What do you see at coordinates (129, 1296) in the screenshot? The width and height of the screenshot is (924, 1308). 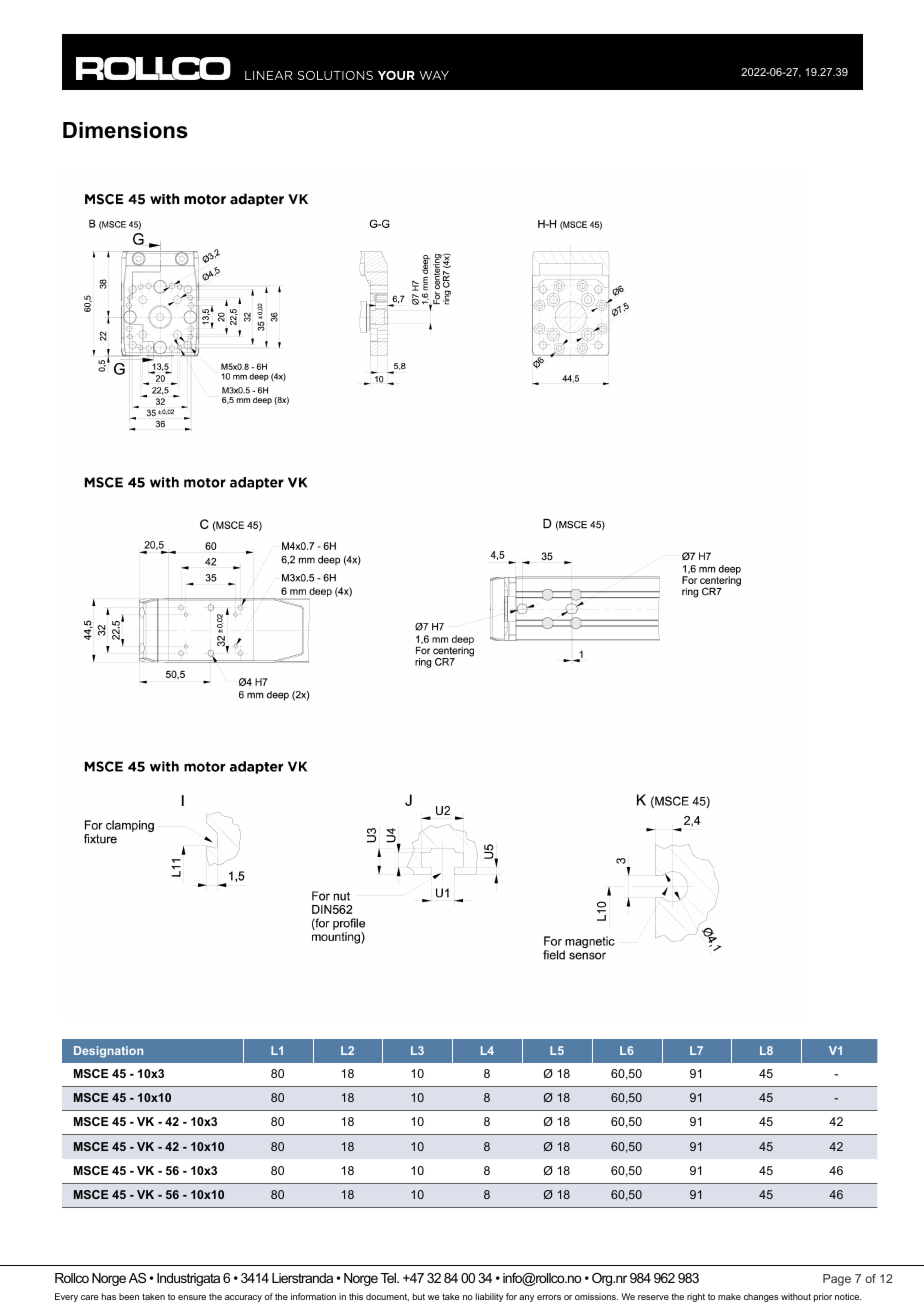 I see `been` at bounding box center [129, 1296].
